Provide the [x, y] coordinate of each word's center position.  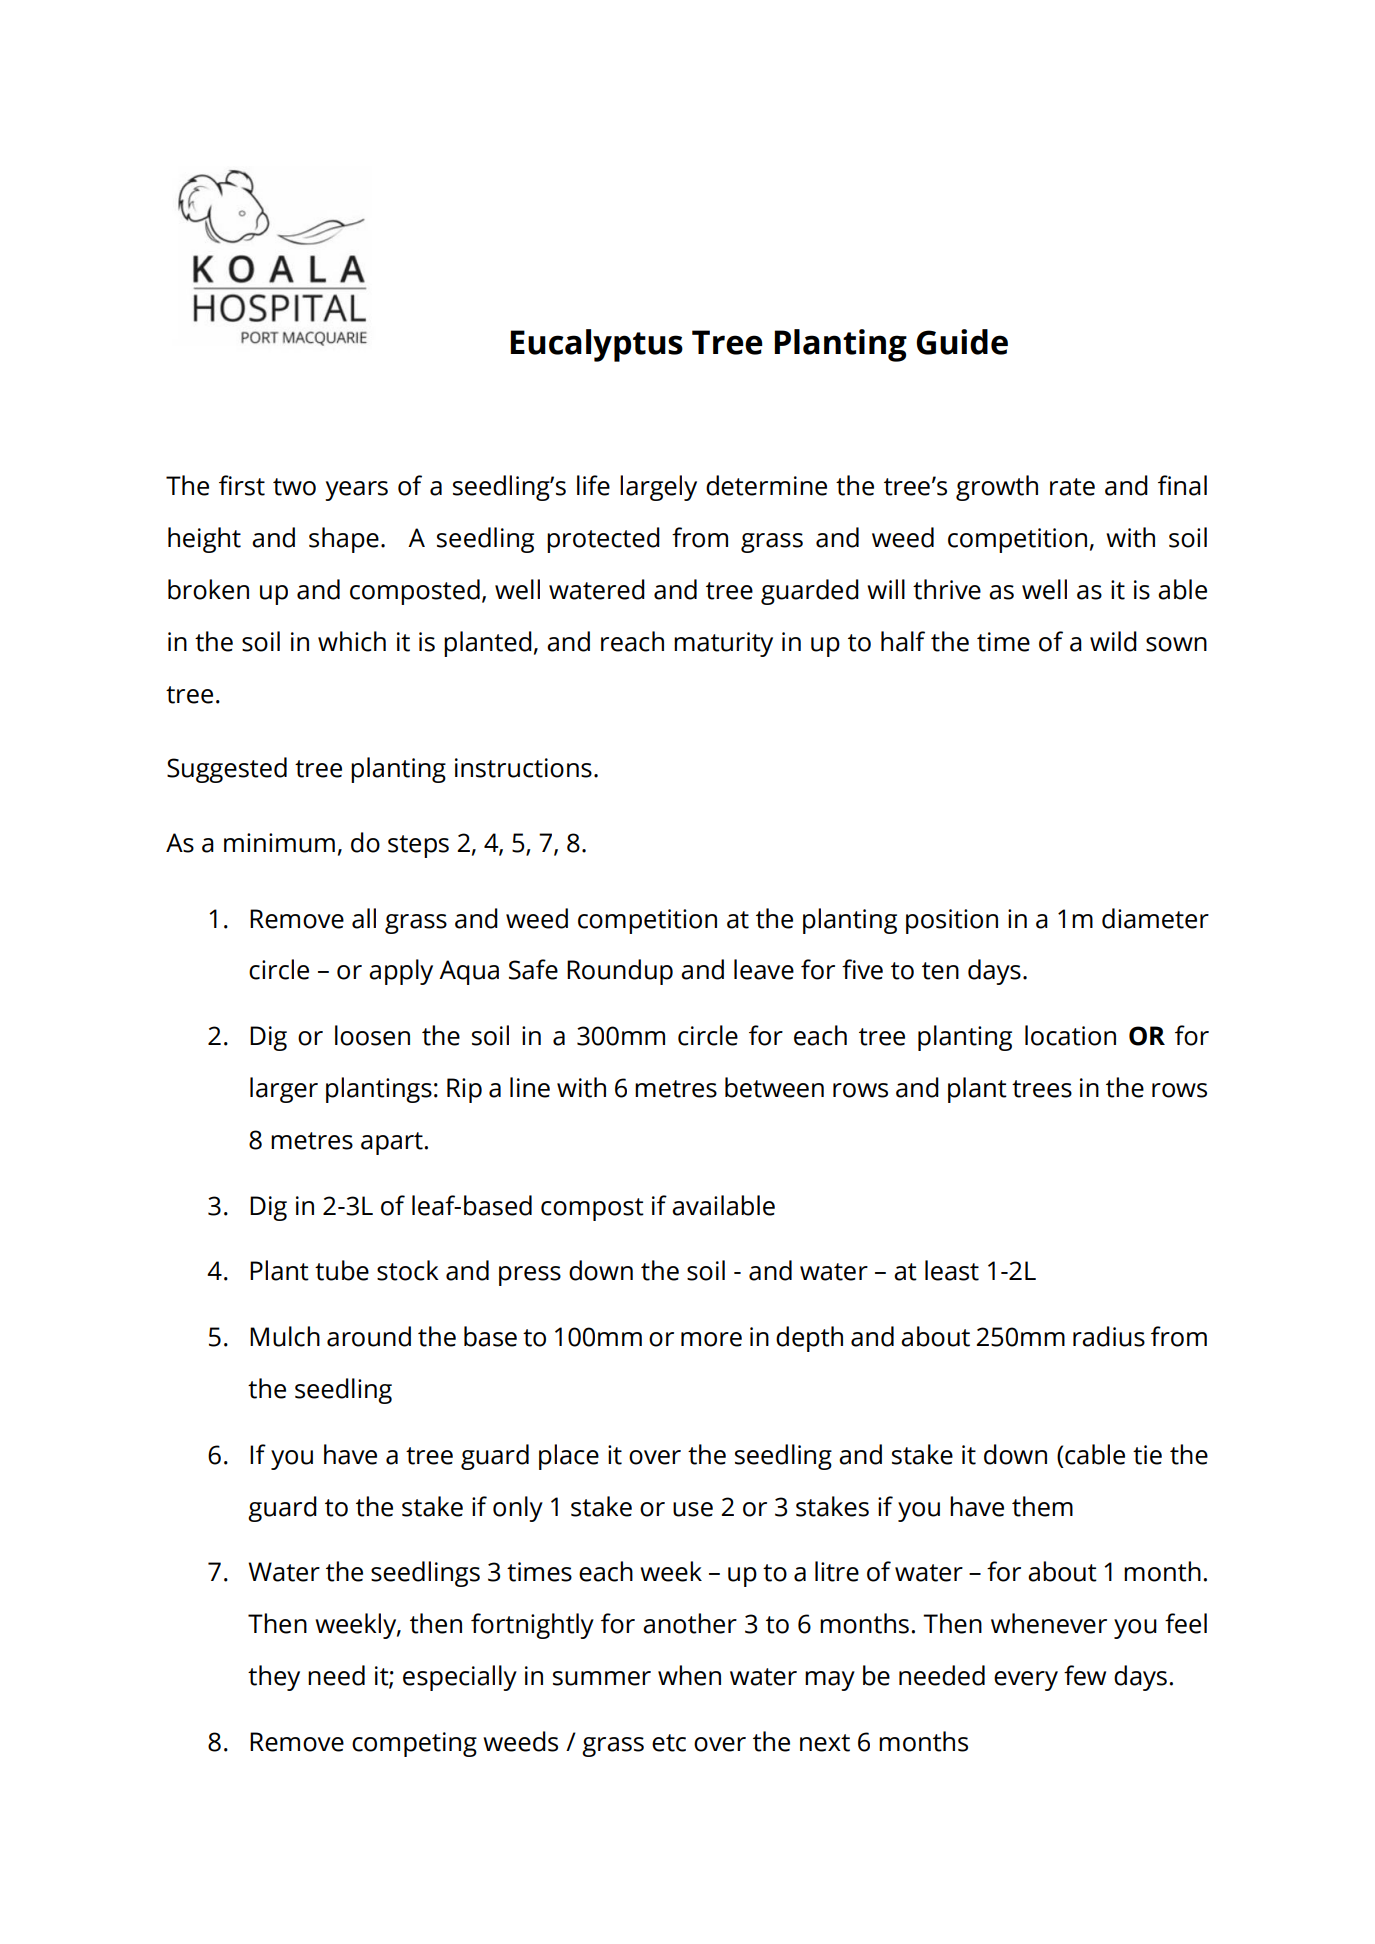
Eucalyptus [596, 345]
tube [342, 1270]
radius [1109, 1336]
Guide [962, 342]
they [274, 1678]
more [711, 1339]
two [294, 487]
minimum [279, 843]
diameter [1155, 918]
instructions [523, 768]
